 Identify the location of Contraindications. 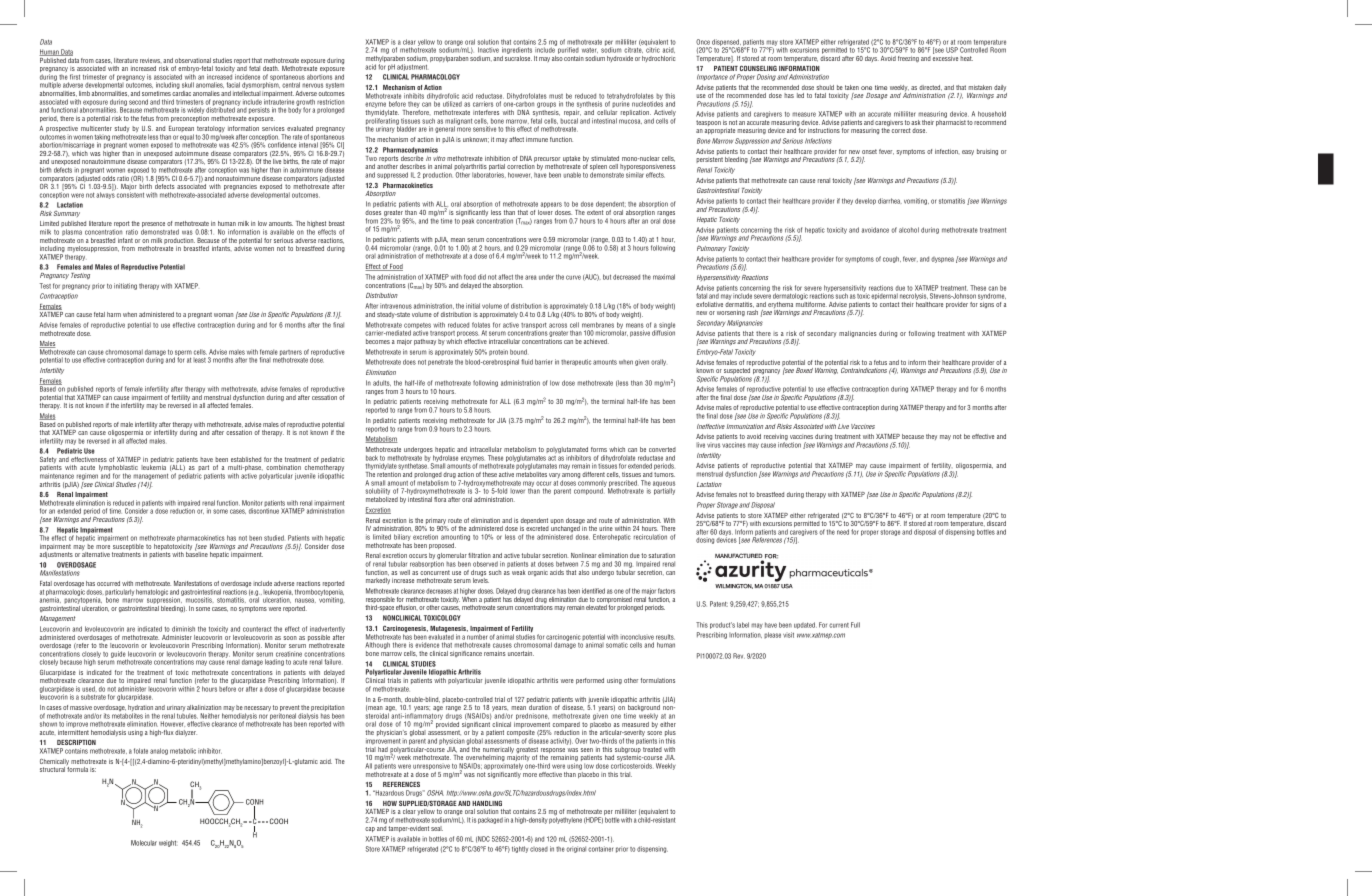
(864, 370).
